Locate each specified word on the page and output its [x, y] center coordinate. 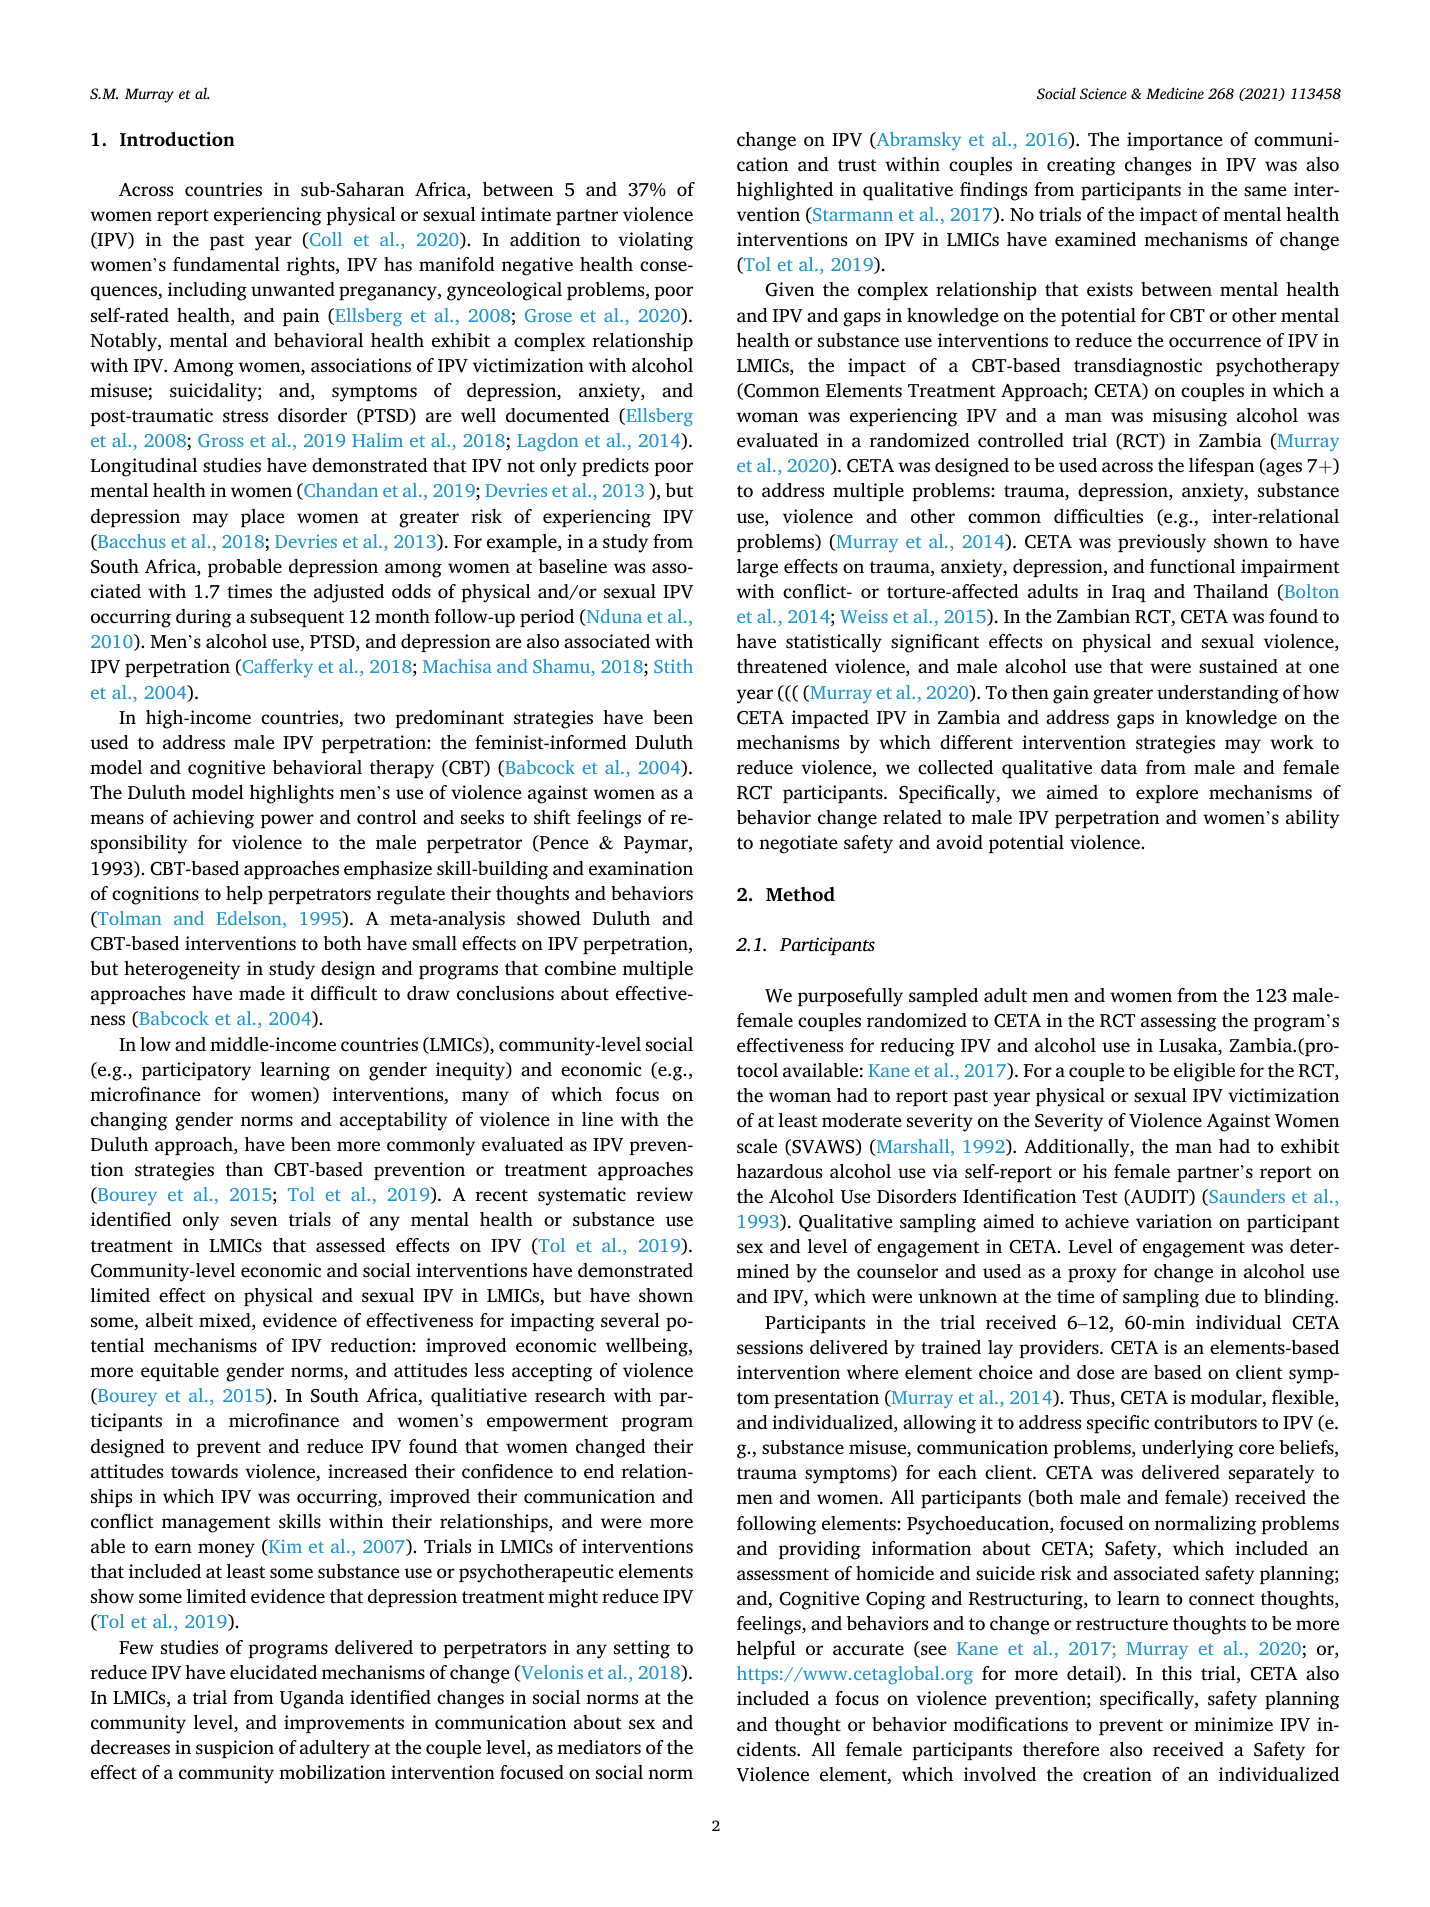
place [263, 518]
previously [1162, 543]
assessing [1179, 1022]
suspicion [235, 1749]
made [262, 993]
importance [1175, 141]
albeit [169, 1320]
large [757, 568]
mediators [599, 1747]
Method [800, 894]
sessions [770, 1347]
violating [655, 241]
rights [312, 266]
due [1220, 1296]
